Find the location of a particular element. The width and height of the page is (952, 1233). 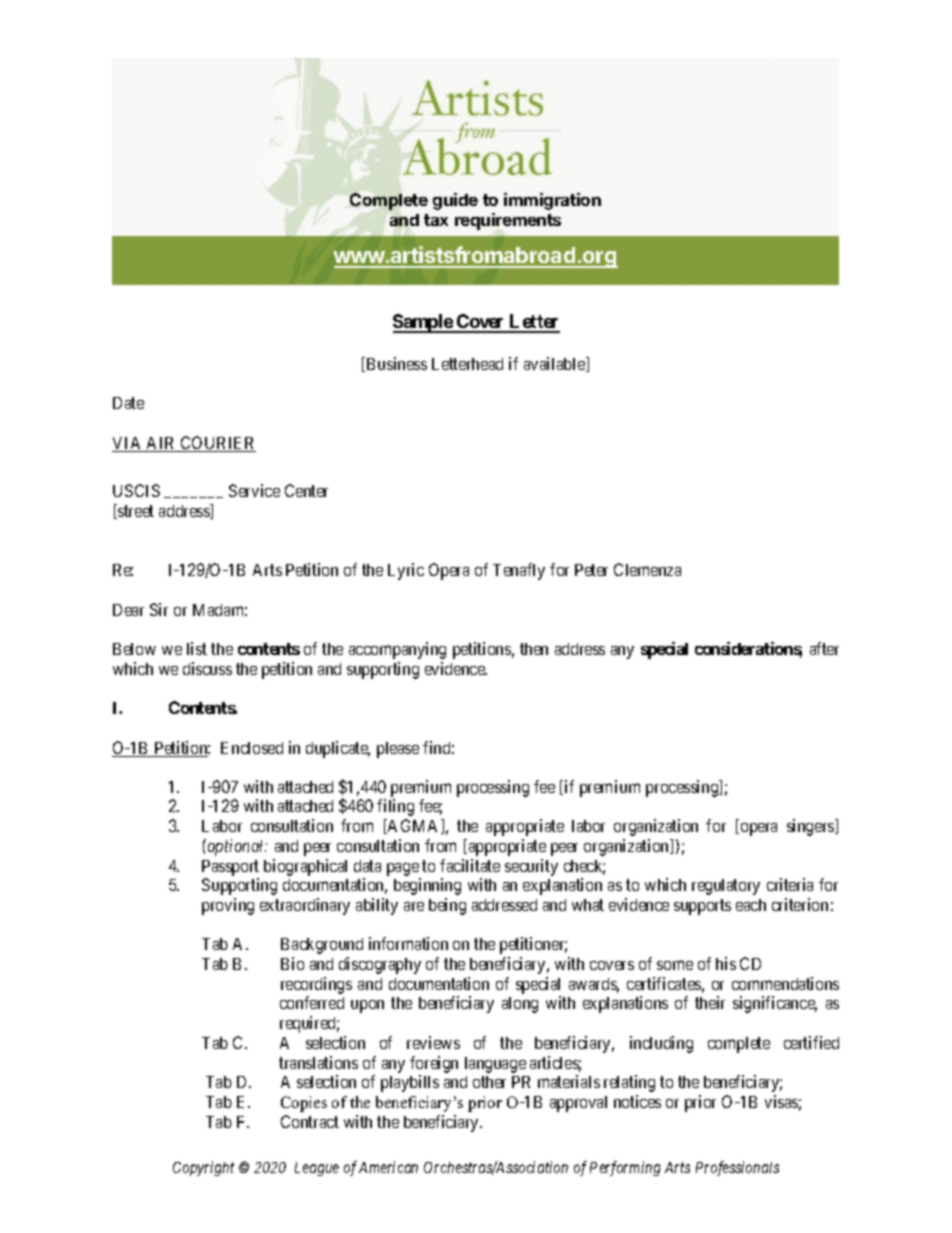

optional is located at coordinates (236, 847).
